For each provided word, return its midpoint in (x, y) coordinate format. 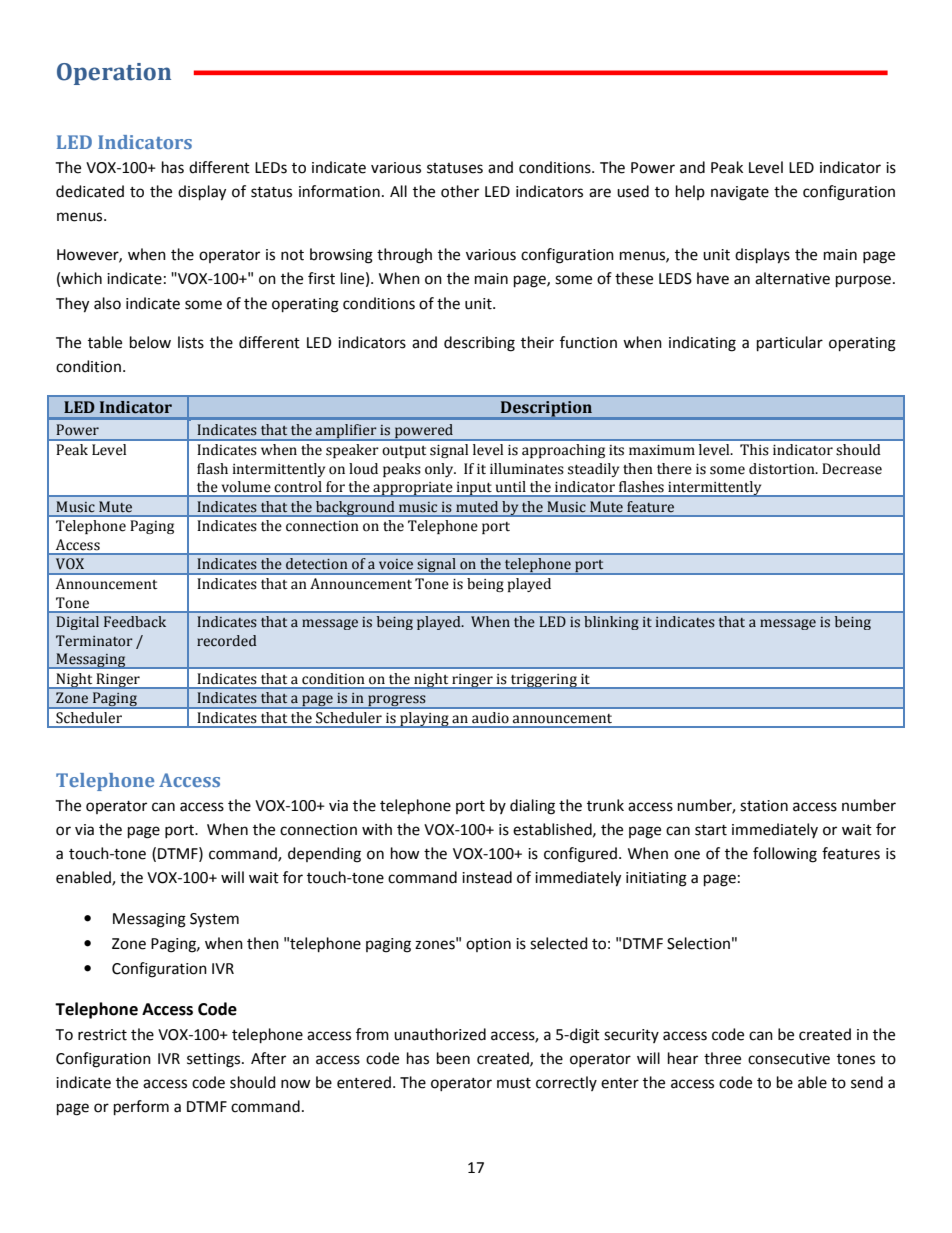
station (764, 806)
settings (215, 1060)
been (453, 1058)
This (754, 450)
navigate (740, 193)
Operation (114, 74)
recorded (227, 641)
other (460, 191)
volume (246, 487)
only (440, 470)
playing (424, 720)
